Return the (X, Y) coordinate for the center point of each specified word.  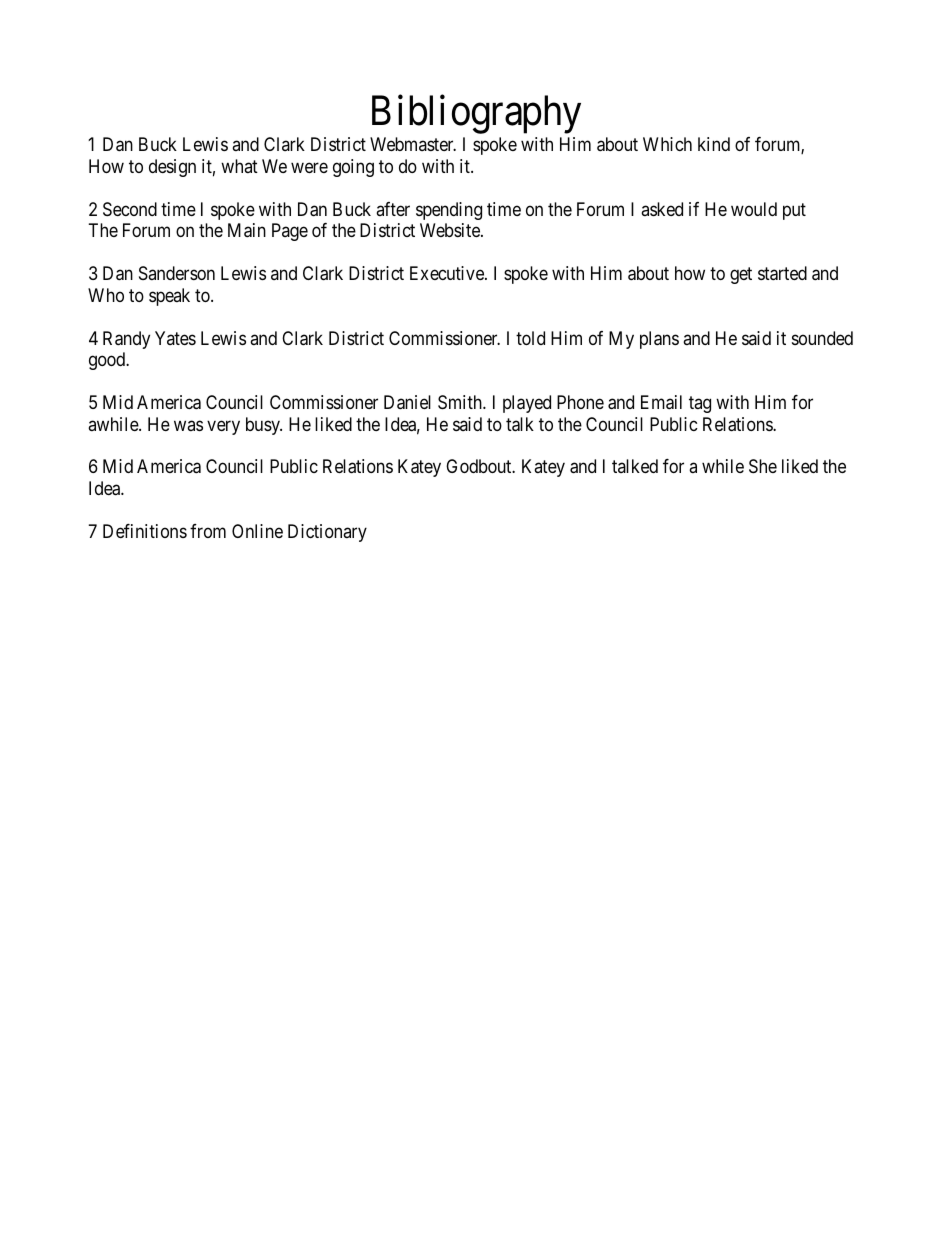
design (172, 168)
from (208, 531)
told (530, 338)
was (188, 425)
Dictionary (327, 533)
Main (247, 230)
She (763, 466)
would (754, 209)
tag (700, 404)
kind (714, 144)
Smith (461, 402)
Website (451, 230)
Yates (175, 338)
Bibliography (476, 114)
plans (659, 340)
